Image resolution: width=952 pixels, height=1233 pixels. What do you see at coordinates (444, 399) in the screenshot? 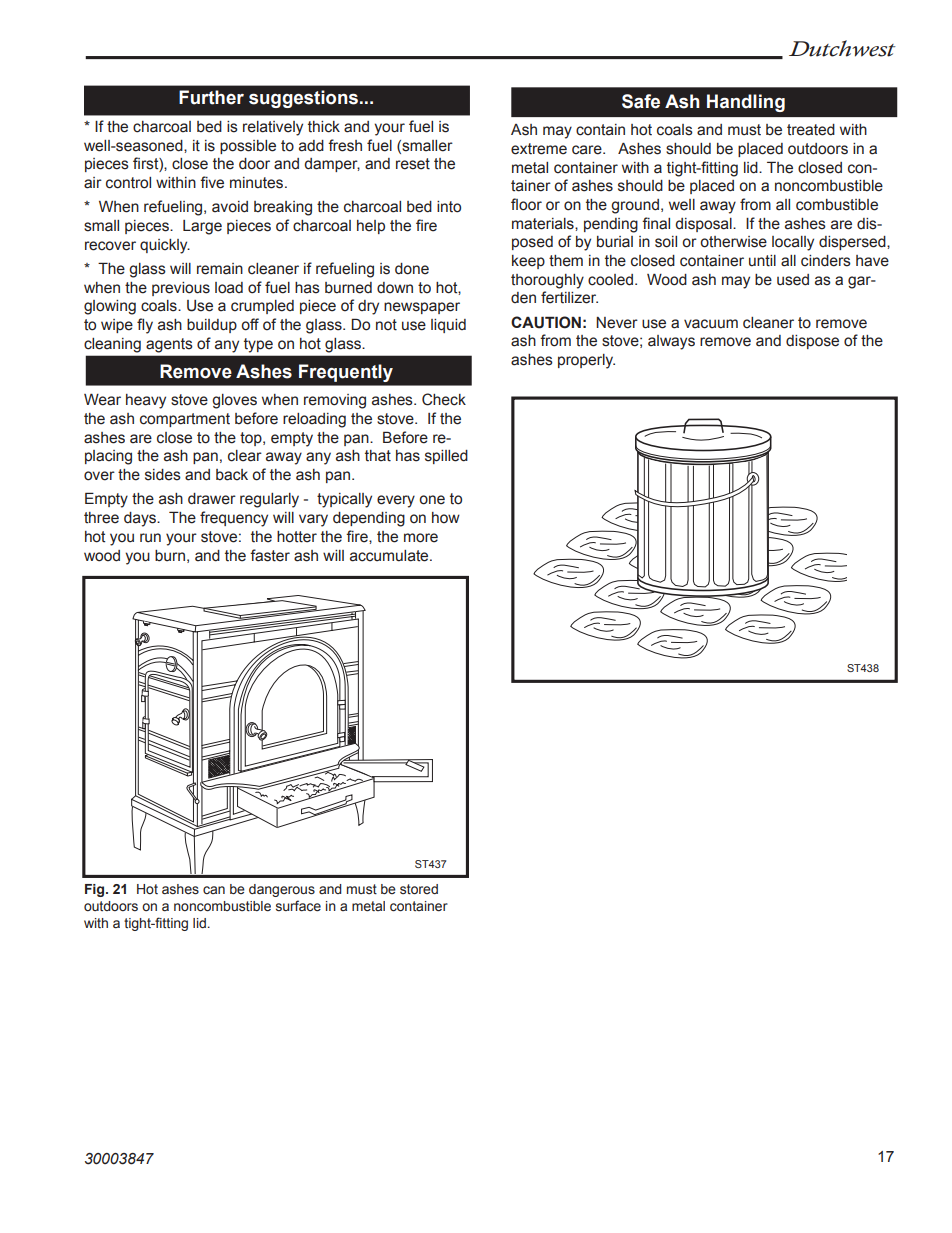
I see `Check` at bounding box center [444, 399].
